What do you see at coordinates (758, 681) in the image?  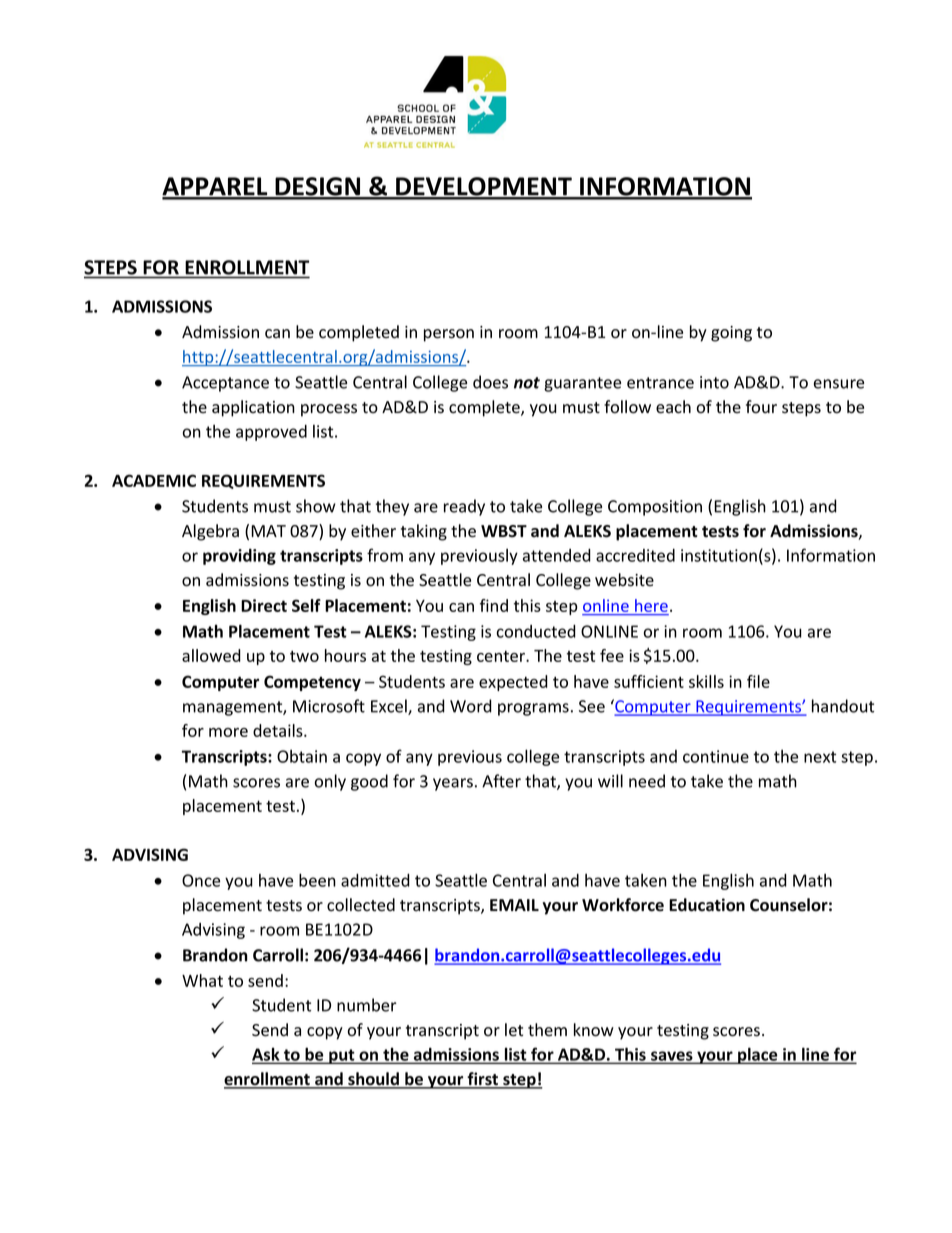 I see `file` at bounding box center [758, 681].
